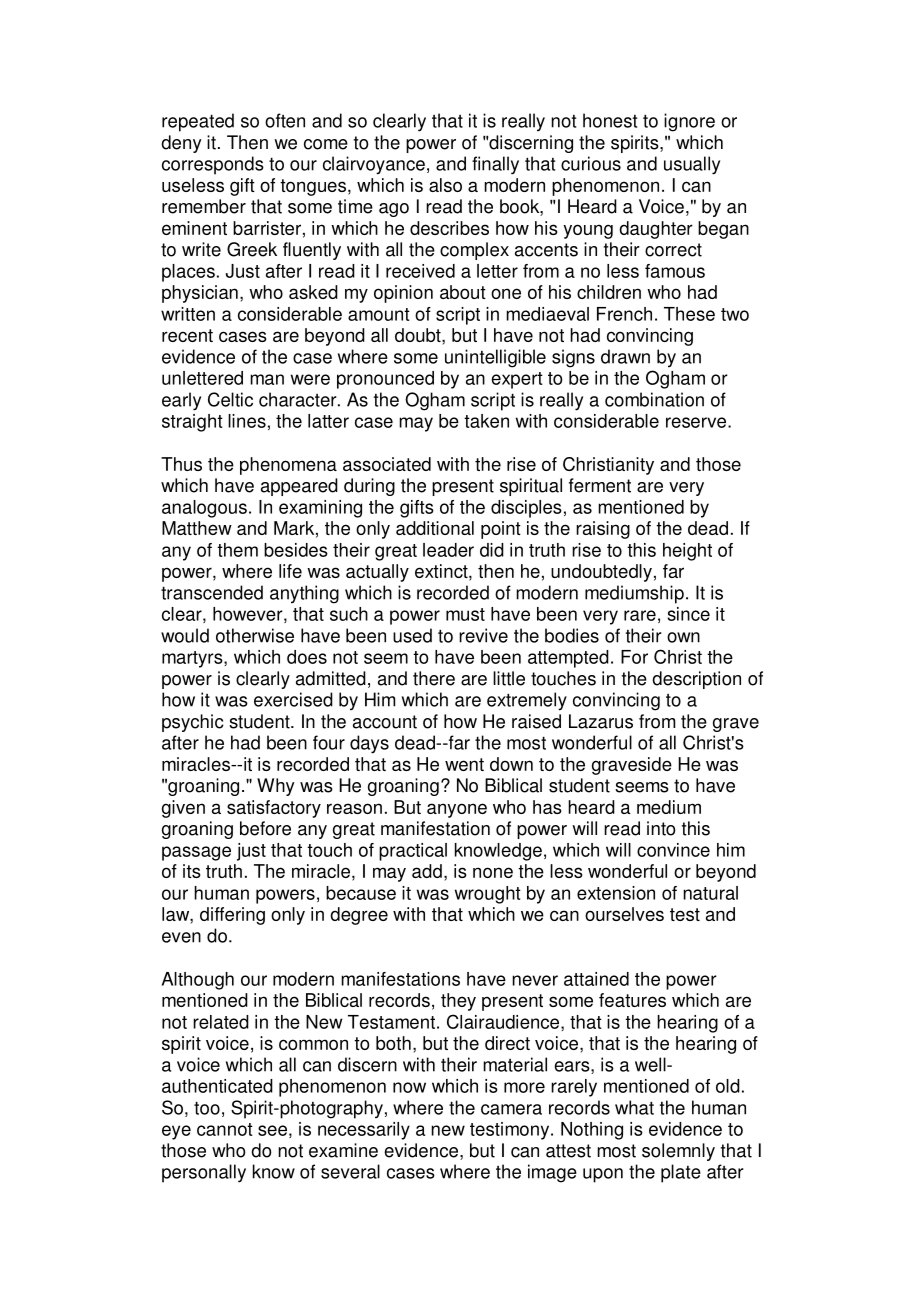 Image resolution: width=924 pixels, height=1308 pixels. What do you see at coordinates (232, 916) in the screenshot?
I see `differing` at bounding box center [232, 916].
